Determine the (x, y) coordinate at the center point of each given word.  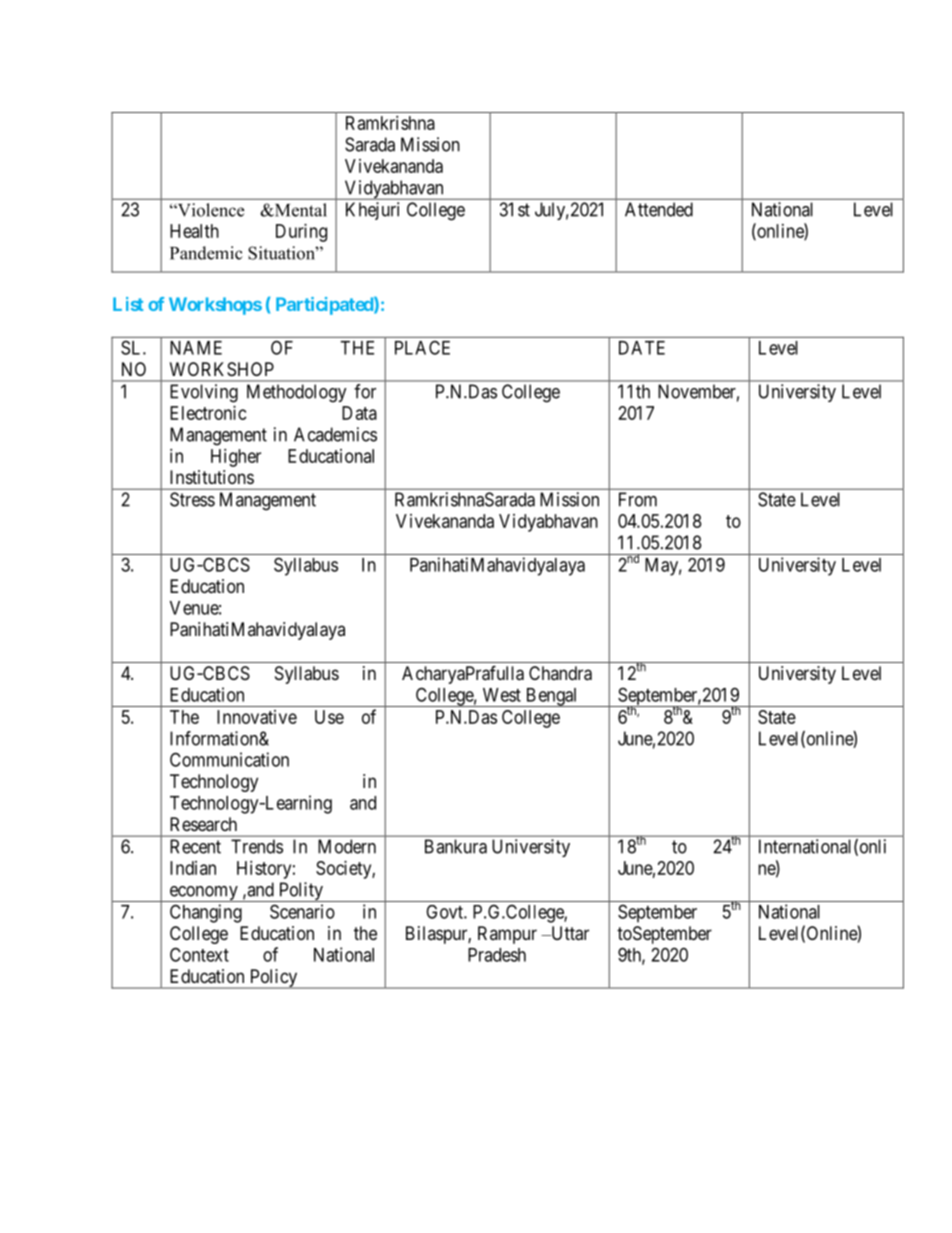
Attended (659, 209)
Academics (335, 434)
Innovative (257, 717)
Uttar (569, 933)
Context (199, 954)
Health (194, 231)
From (638, 499)
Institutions (212, 477)
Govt (445, 912)
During (301, 233)
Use (329, 717)
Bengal (551, 697)
